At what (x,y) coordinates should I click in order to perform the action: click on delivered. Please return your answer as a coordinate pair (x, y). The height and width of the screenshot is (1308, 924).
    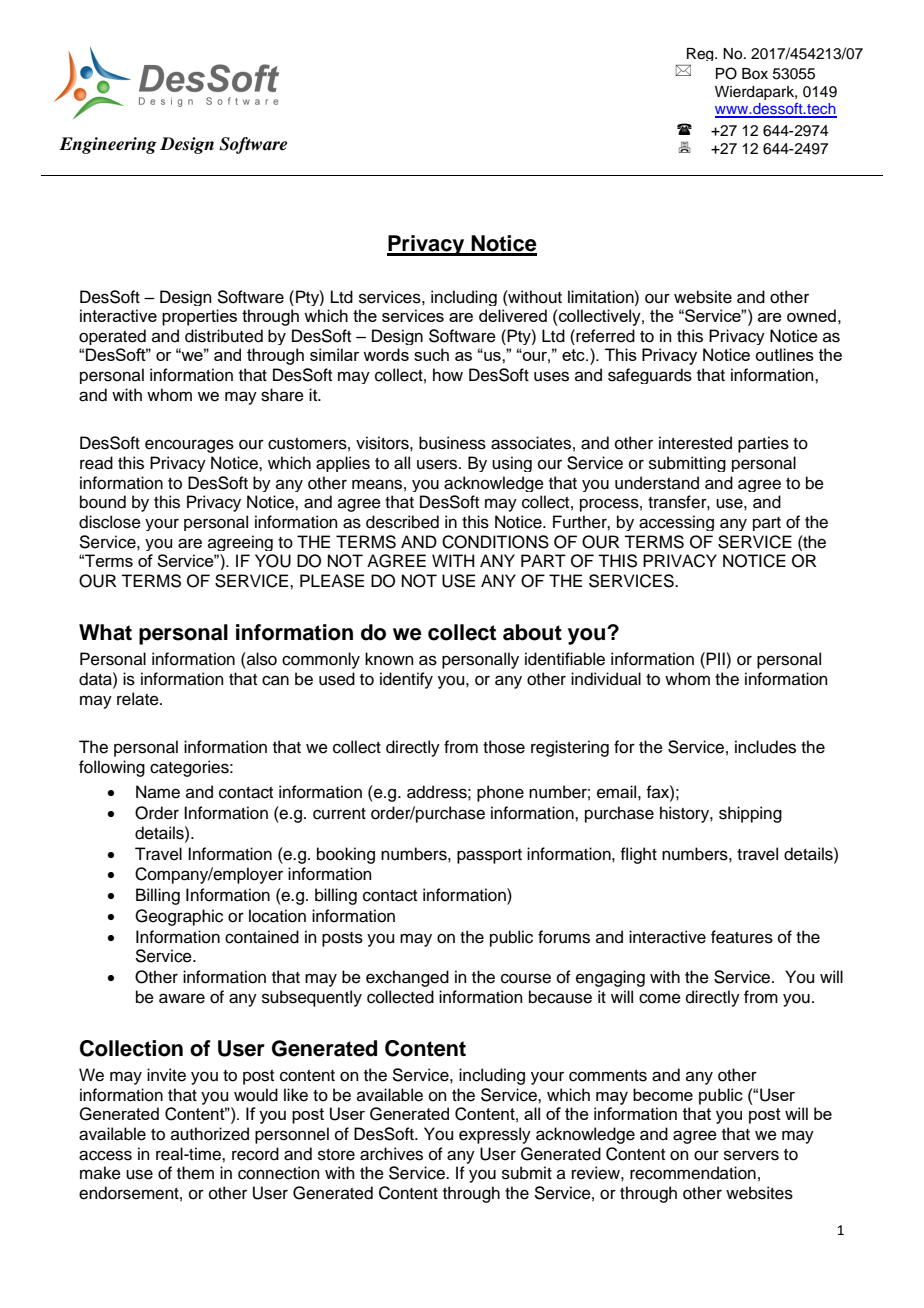
    Looking at the image, I should click on (513, 315).
